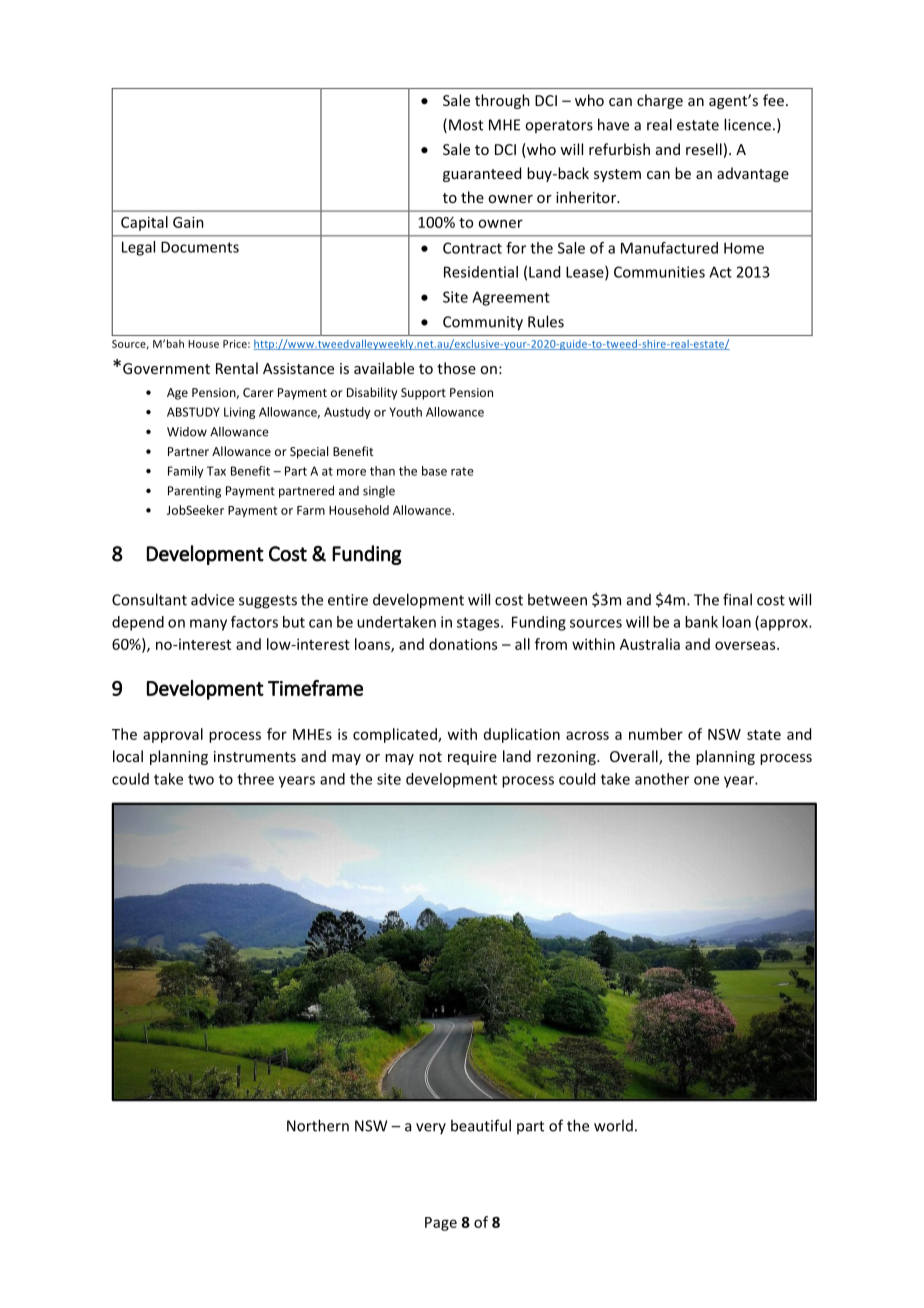 The image size is (924, 1308). What do you see at coordinates (466, 125) in the image?
I see `Most` at bounding box center [466, 125].
